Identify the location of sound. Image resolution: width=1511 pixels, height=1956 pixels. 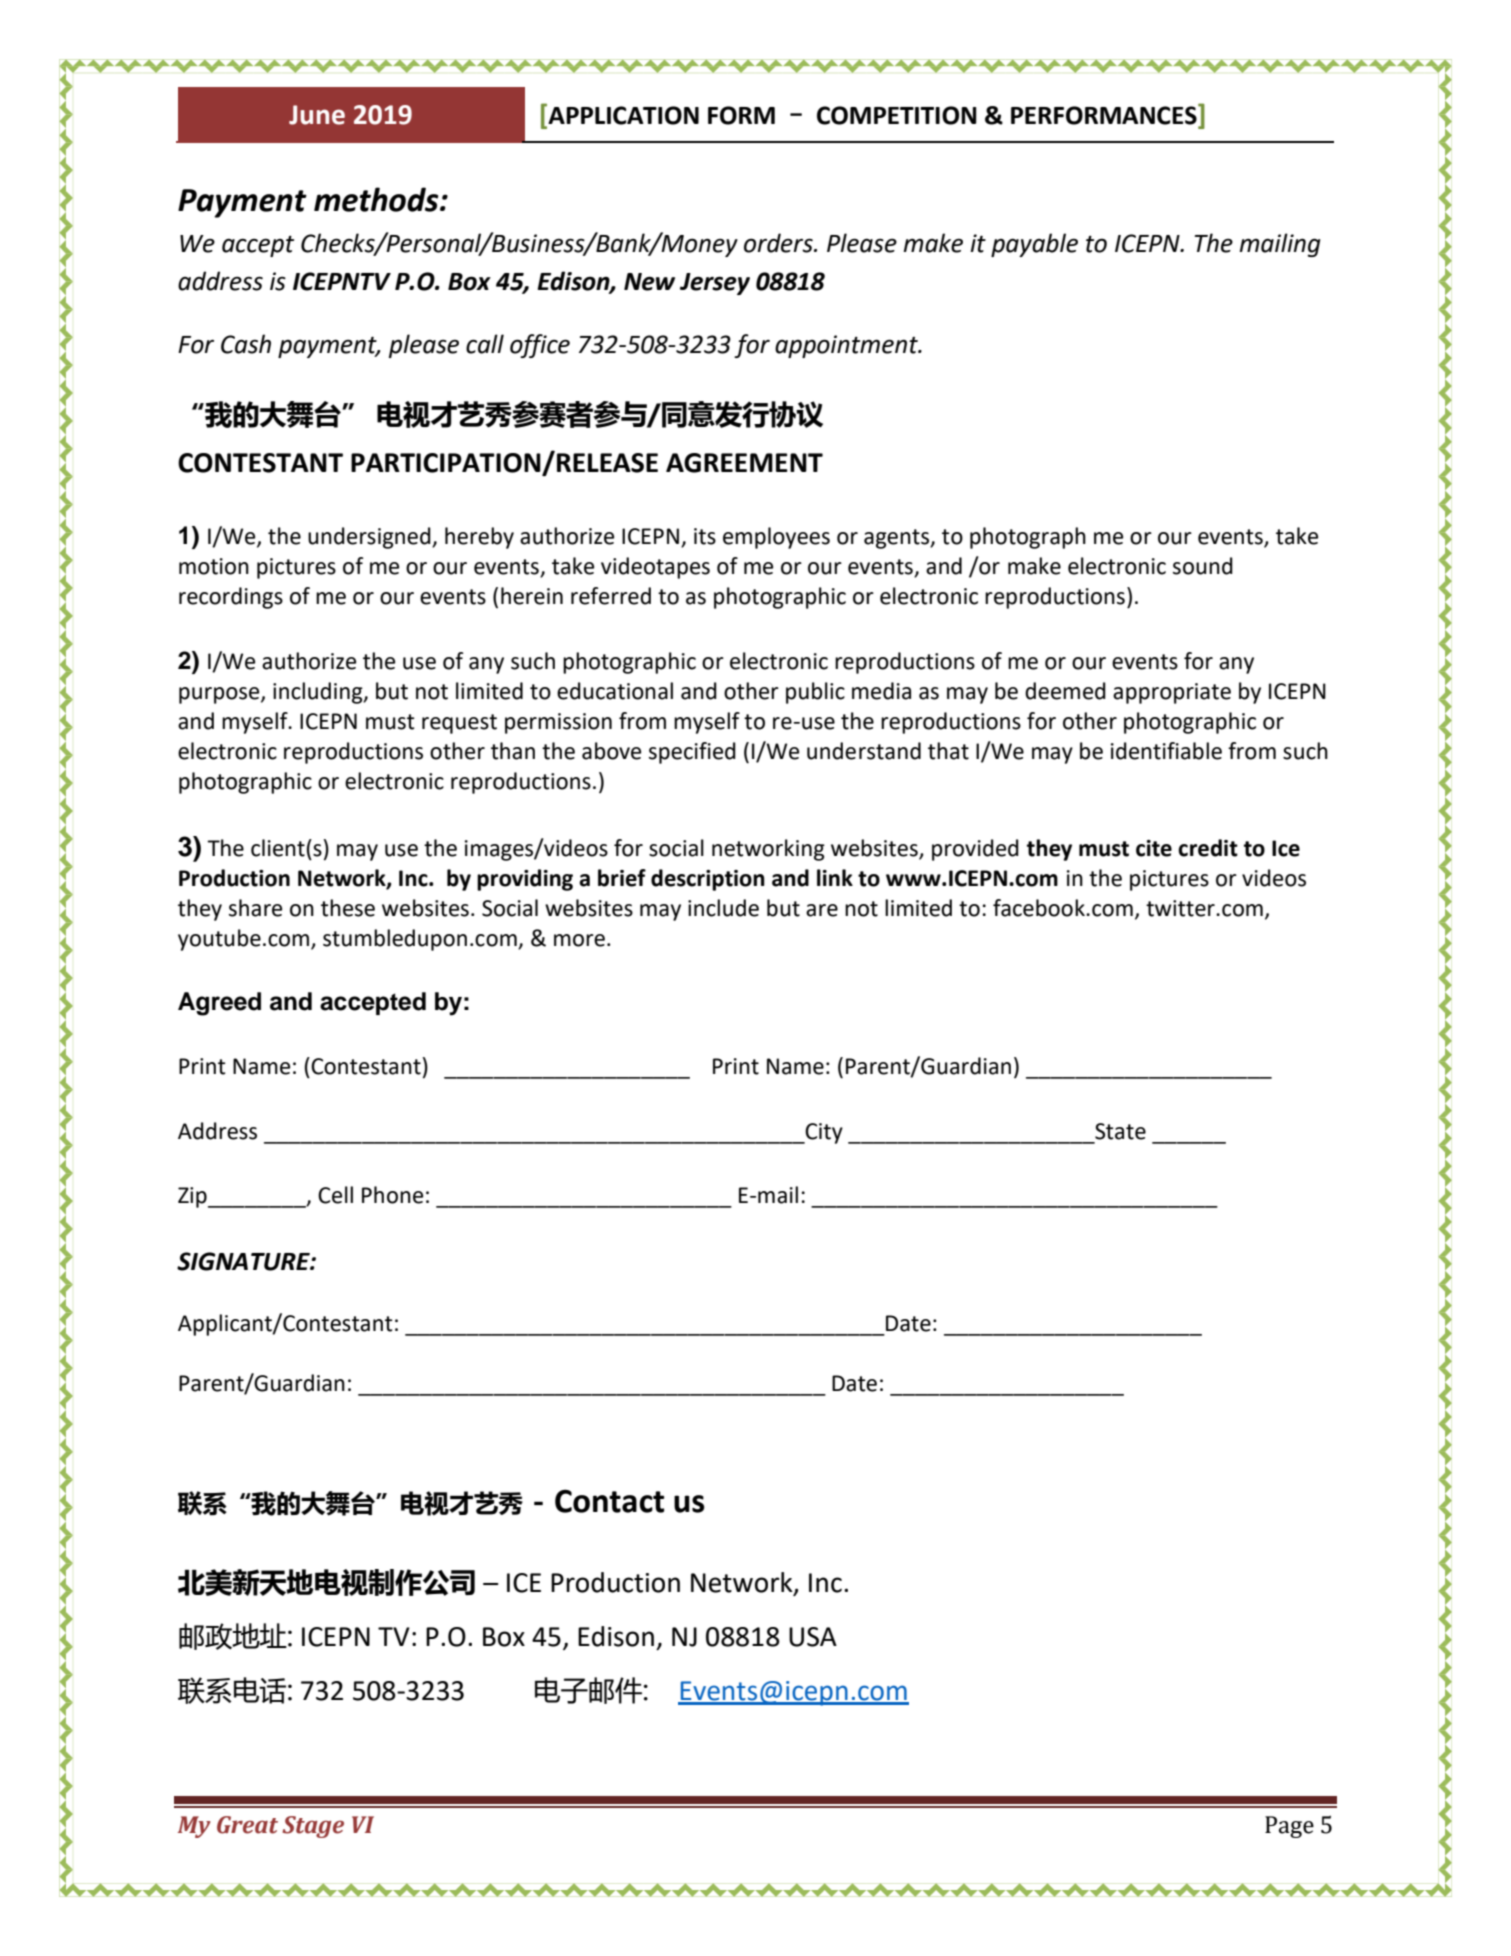
(1203, 566).
